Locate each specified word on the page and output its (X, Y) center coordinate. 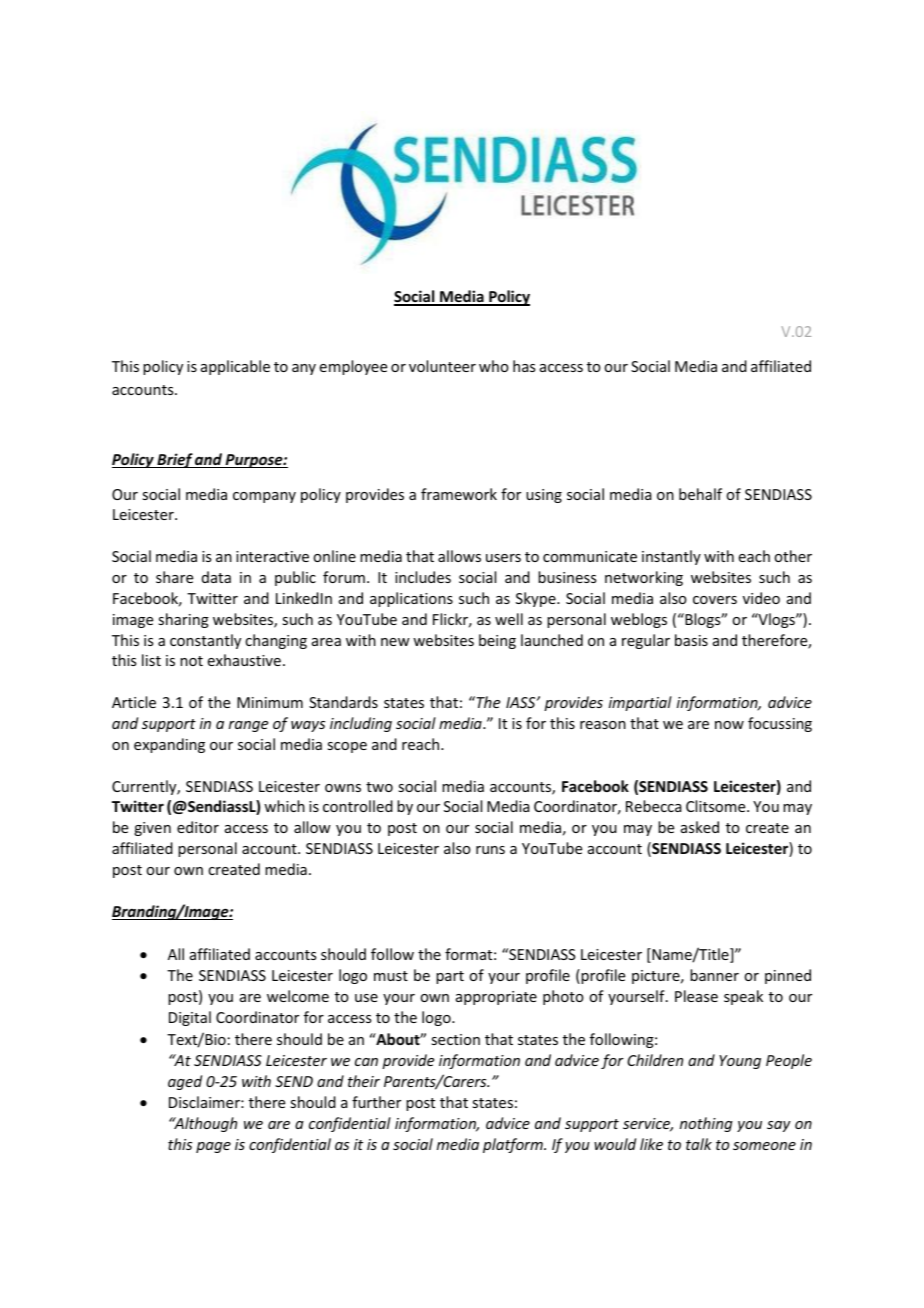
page (213, 1147)
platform (514, 1145)
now (729, 725)
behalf (700, 494)
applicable (235, 367)
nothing (706, 1124)
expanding (169, 745)
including (361, 724)
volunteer (442, 366)
